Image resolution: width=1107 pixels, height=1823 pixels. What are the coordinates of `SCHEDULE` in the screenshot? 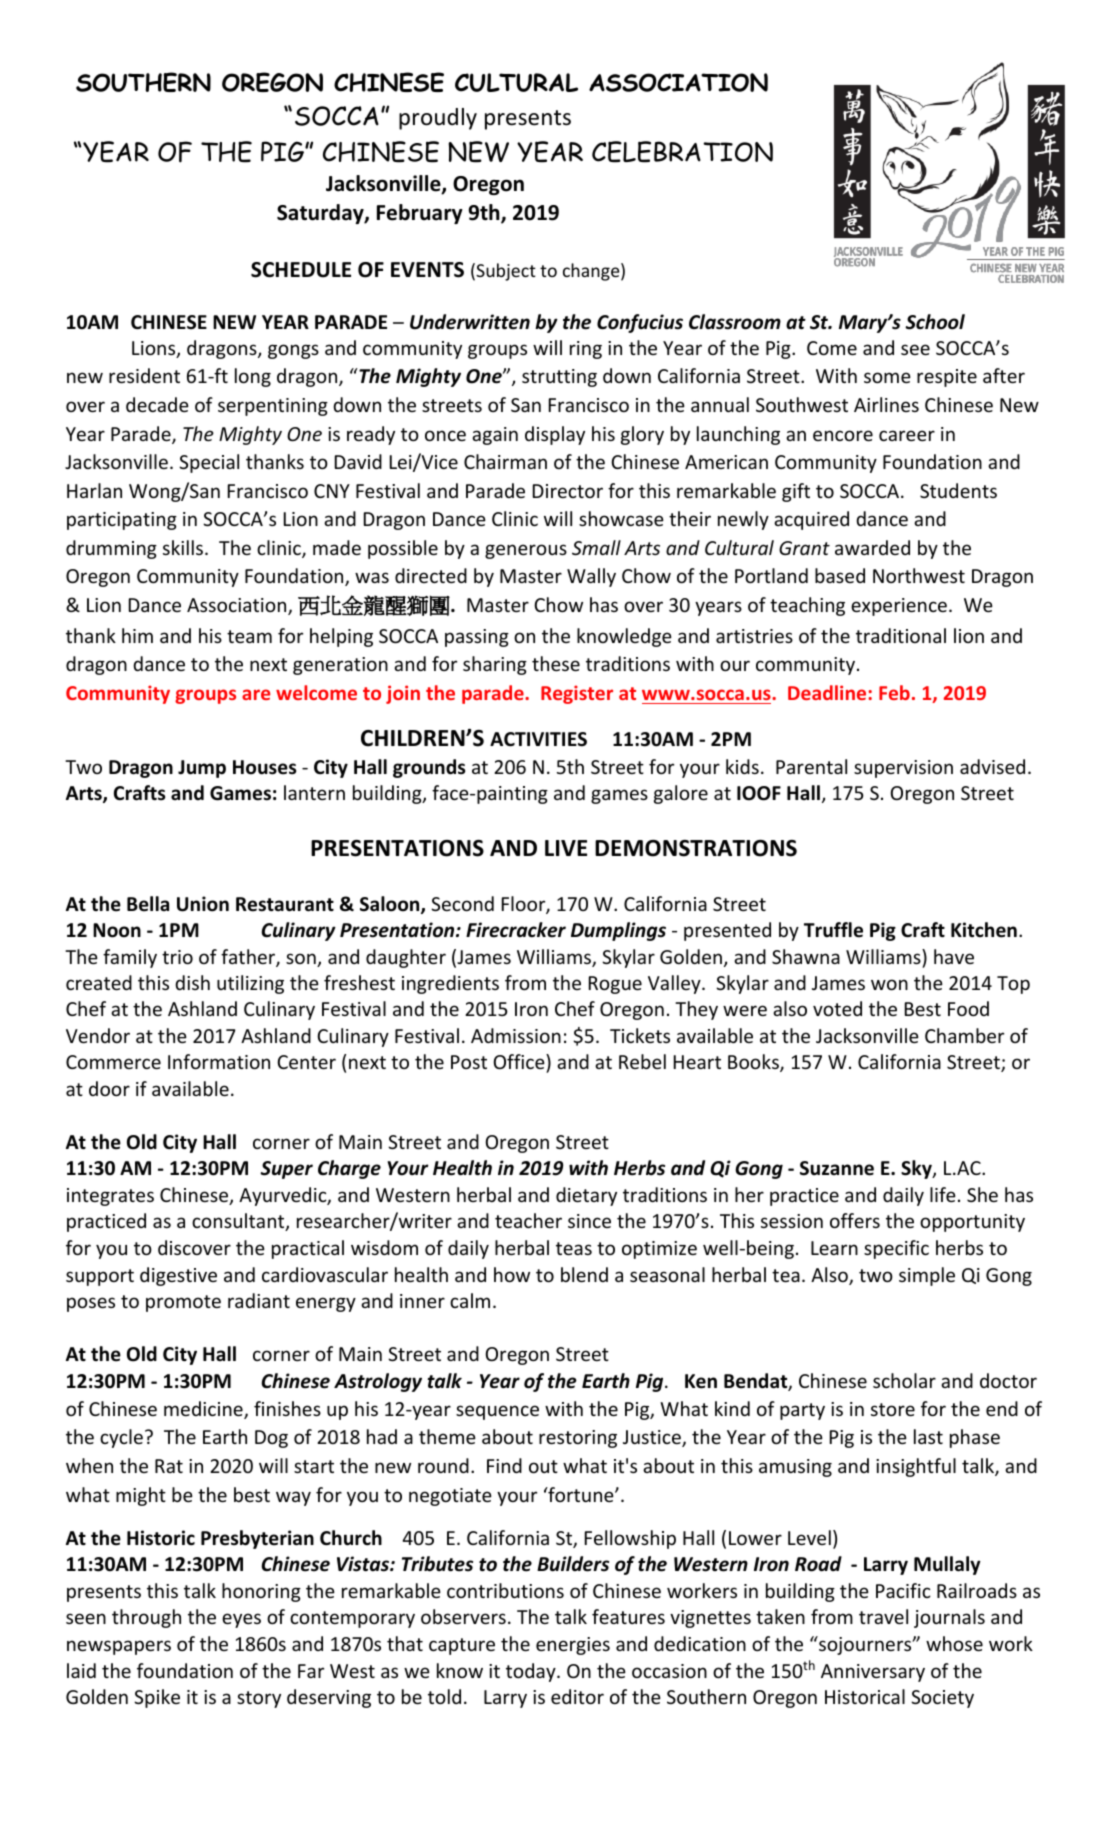 It's located at (301, 270).
